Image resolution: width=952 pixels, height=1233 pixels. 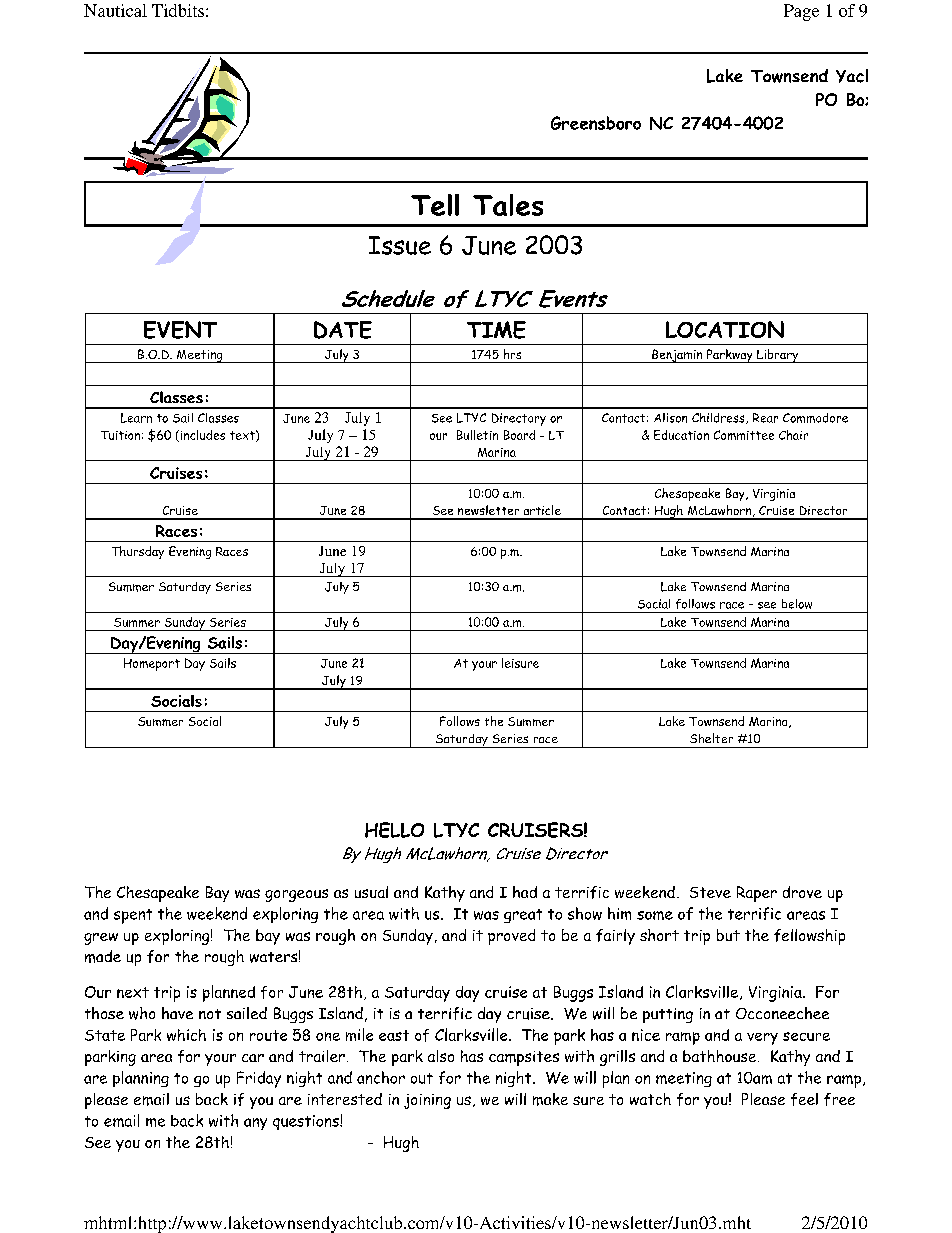 What do you see at coordinates (178, 10) in the document?
I see `Tidbits` at bounding box center [178, 10].
